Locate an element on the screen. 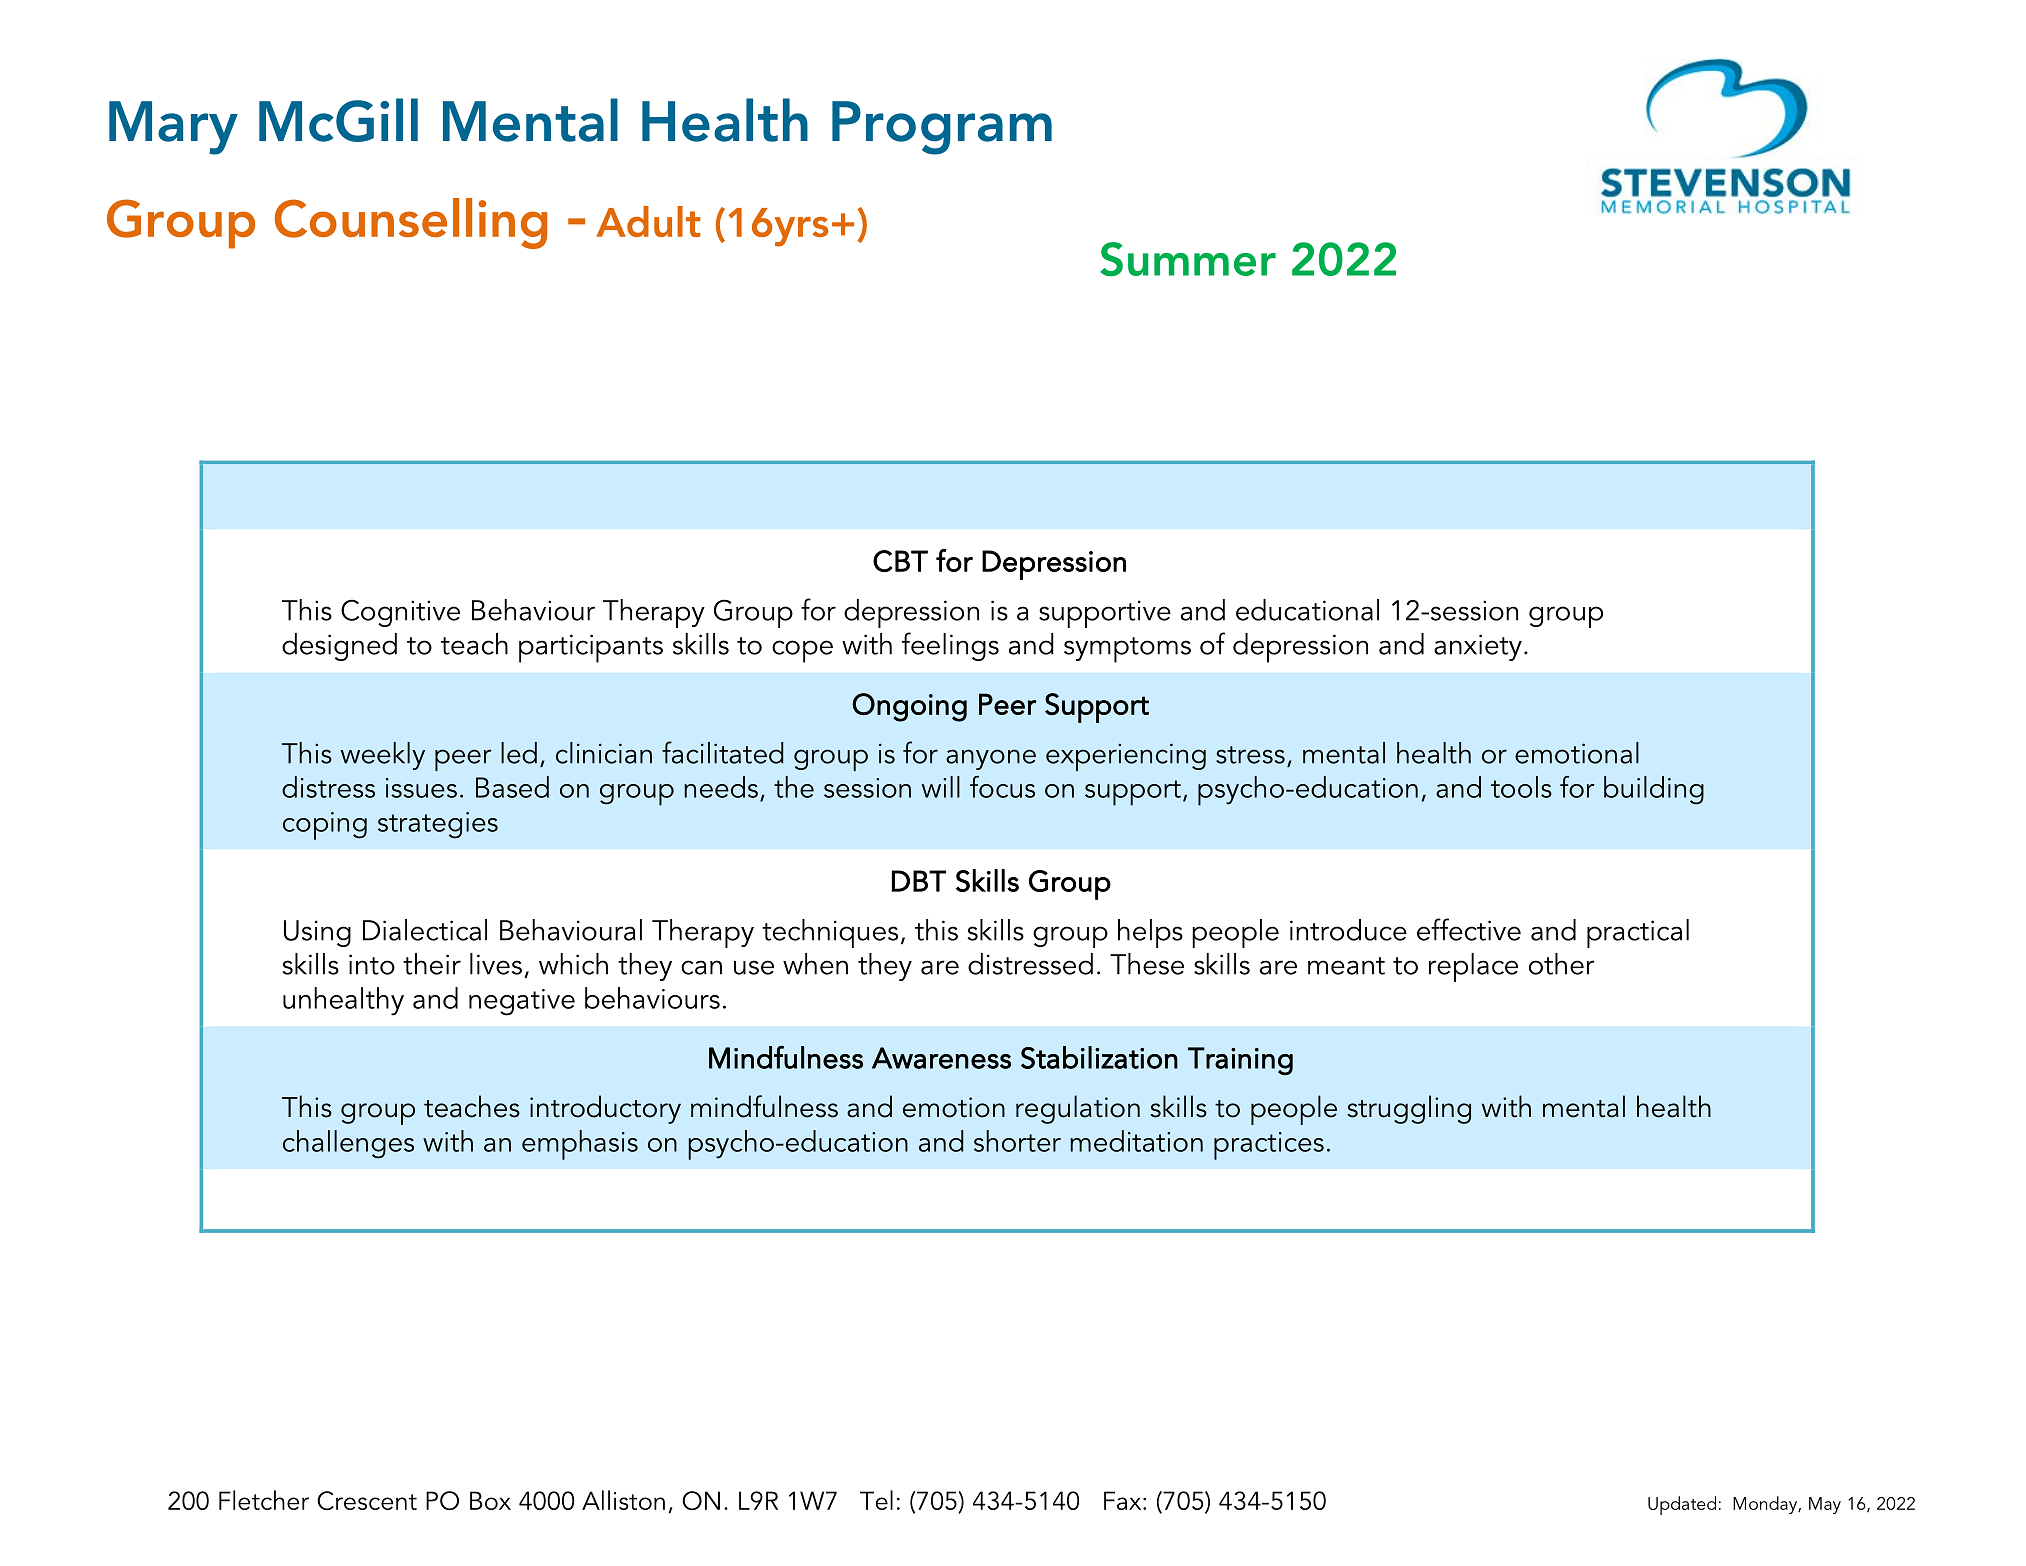 This screenshot has height=1566, width=2026. Crescent is located at coordinates (367, 1500).
